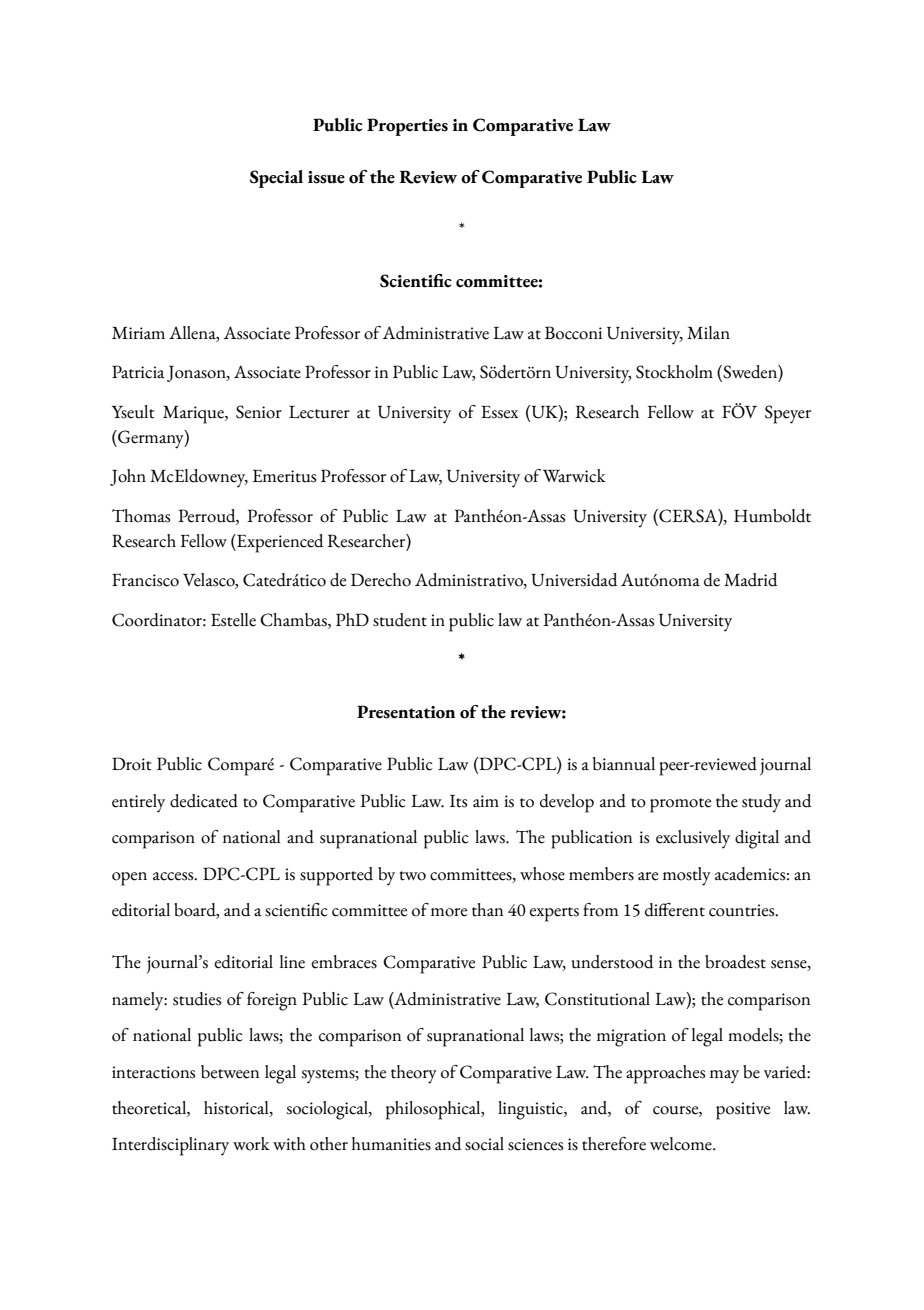 The image size is (924, 1310). What do you see at coordinates (499, 412) in the page?
I see `Essex` at bounding box center [499, 412].
